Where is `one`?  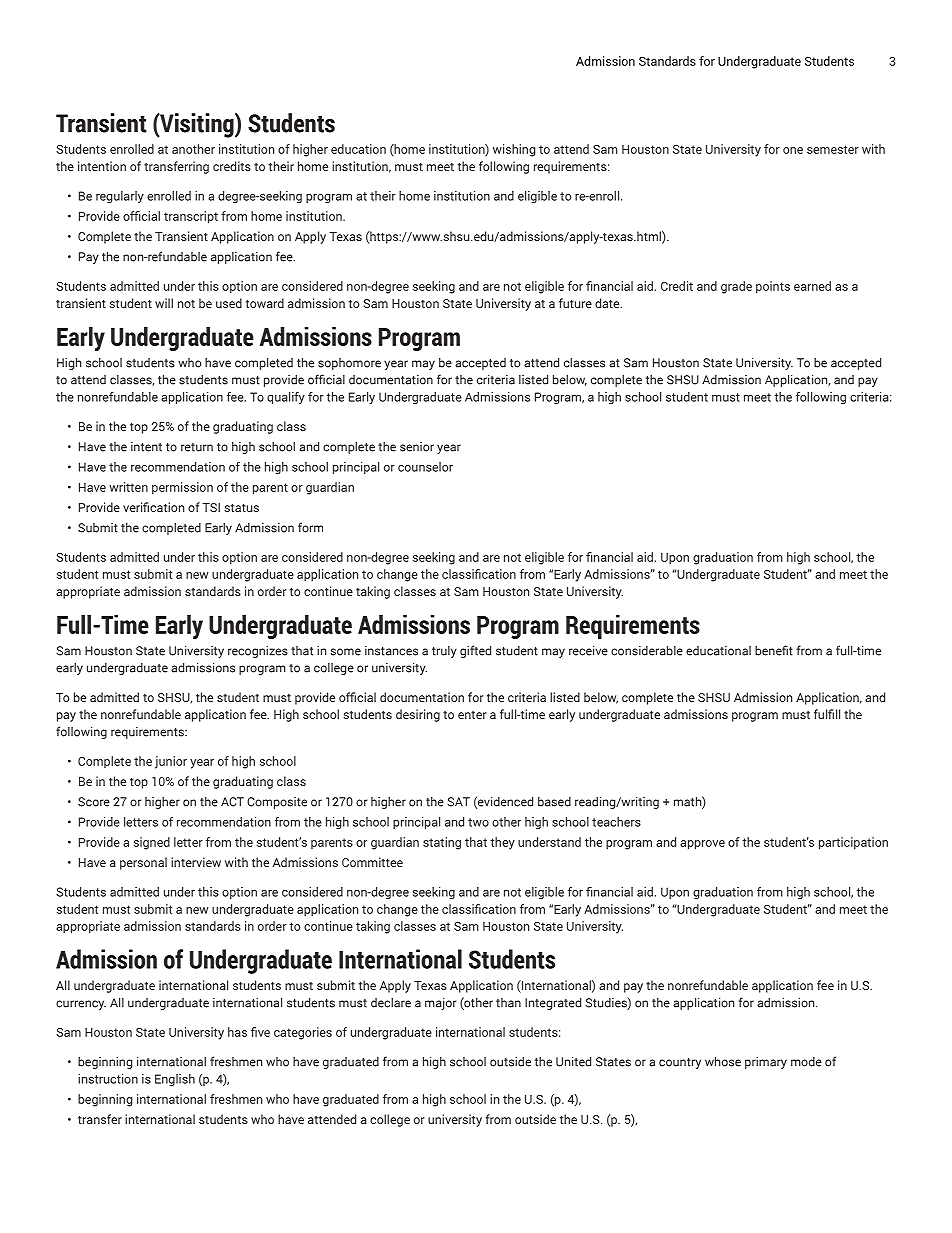
one is located at coordinates (793, 150).
